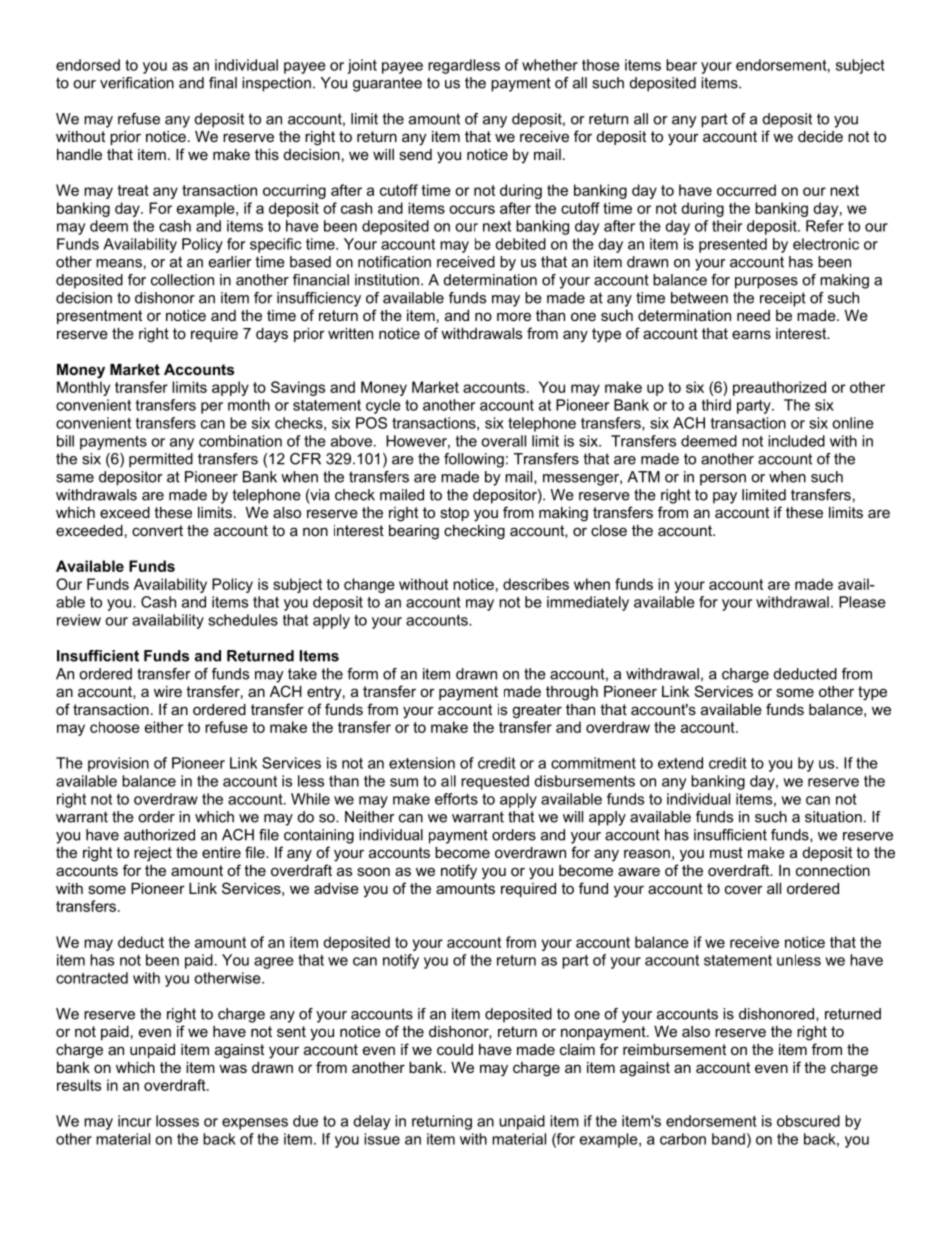 The height and width of the page is (1233, 952). I want to click on more, so click(514, 316).
